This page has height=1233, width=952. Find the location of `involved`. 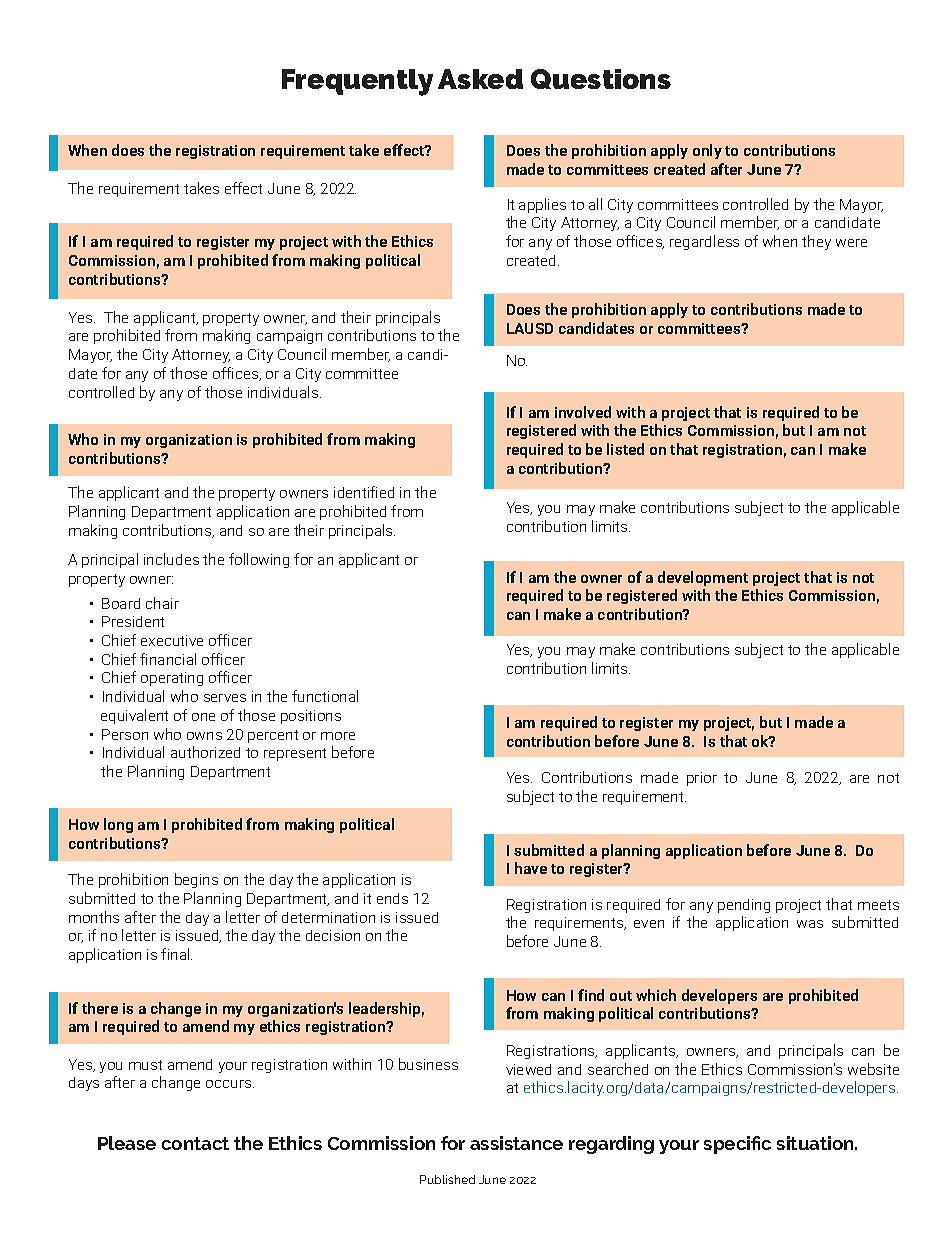

involved is located at coordinates (583, 412).
